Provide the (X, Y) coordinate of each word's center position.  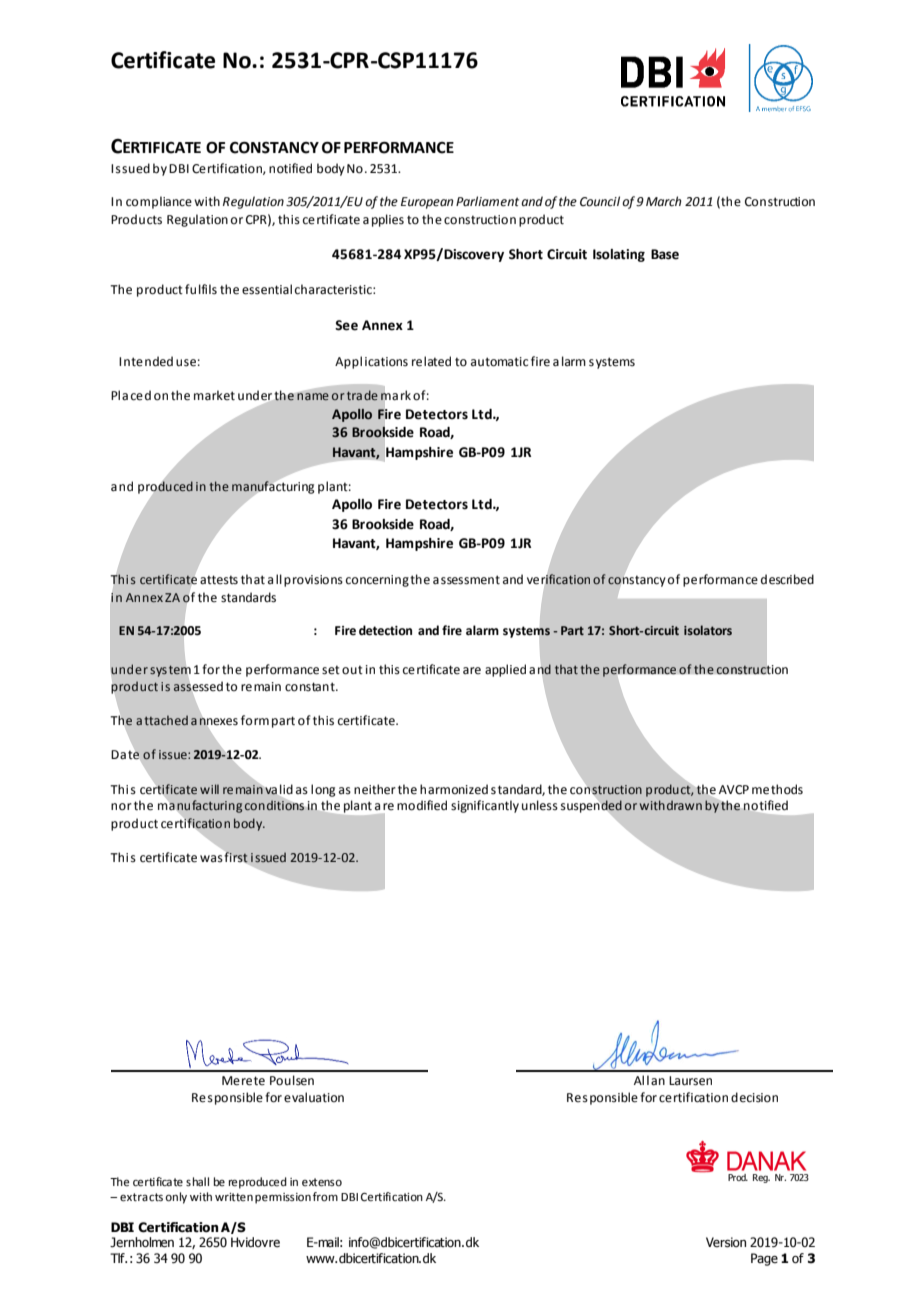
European (427, 203)
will (209, 789)
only (176, 1198)
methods (777, 789)
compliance (159, 202)
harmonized (454, 789)
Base (665, 254)
